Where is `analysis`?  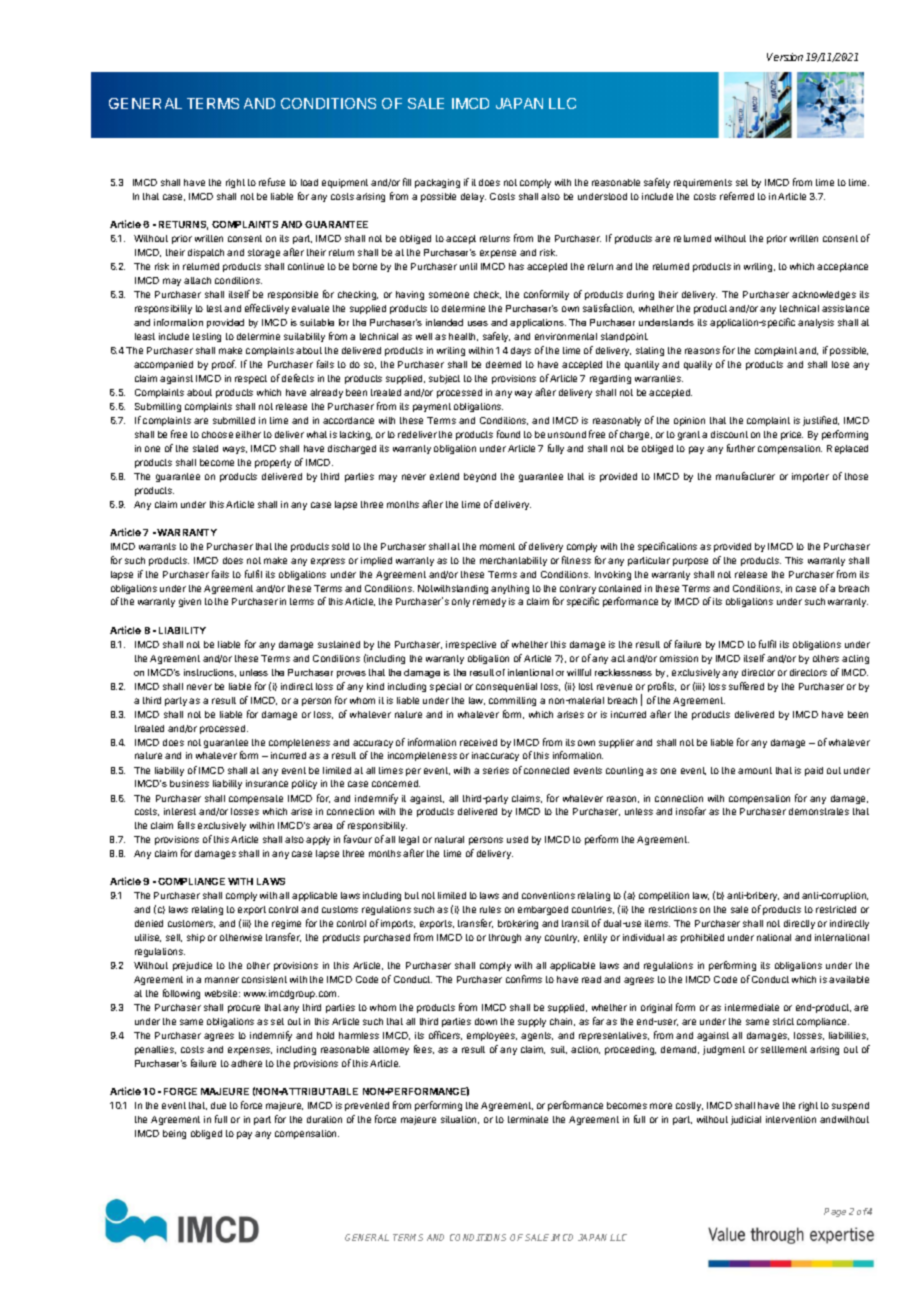
analysis is located at coordinates (816, 323).
